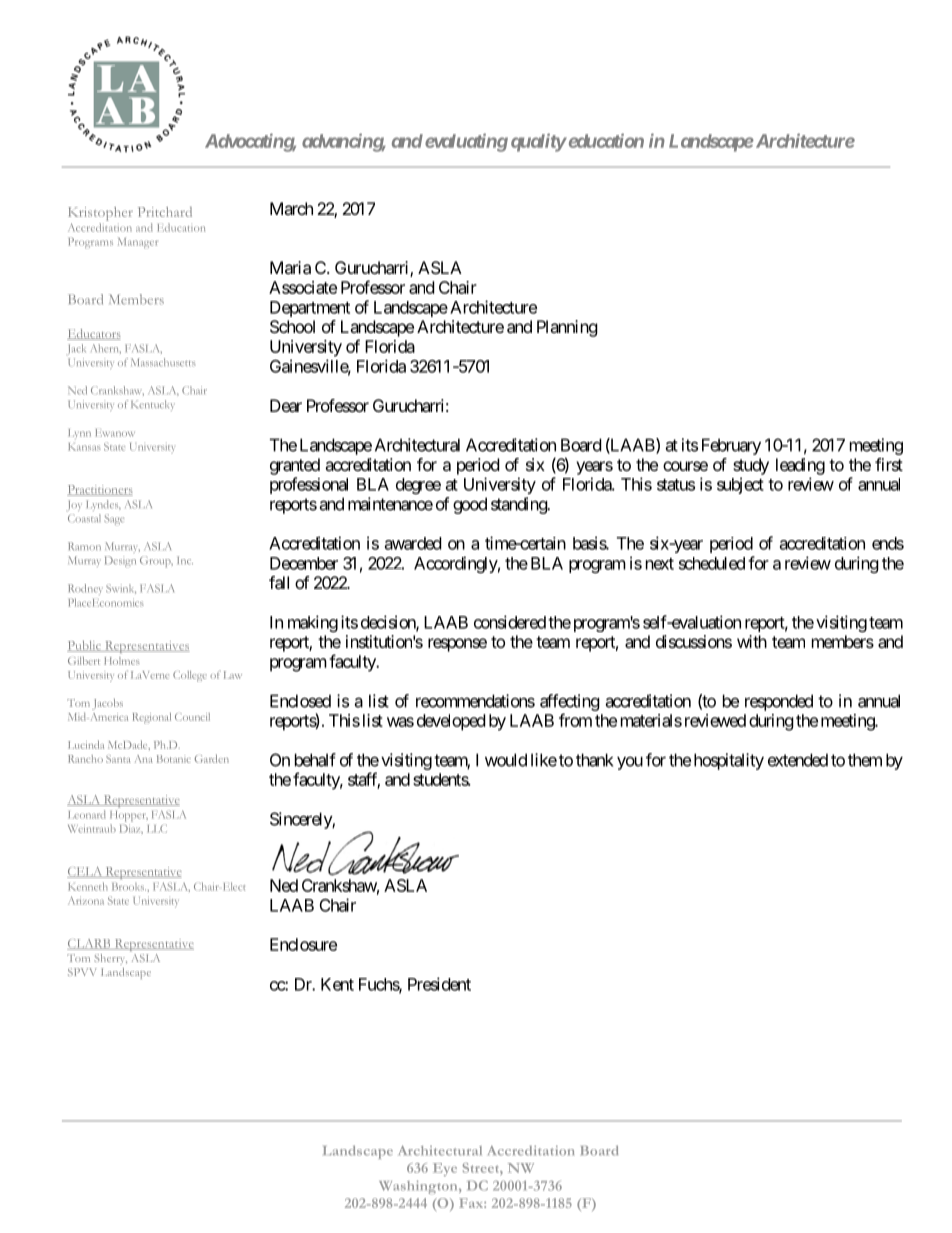 The height and width of the image is (1233, 952). What do you see at coordinates (163, 362) in the image?
I see `Massachusetts` at bounding box center [163, 362].
